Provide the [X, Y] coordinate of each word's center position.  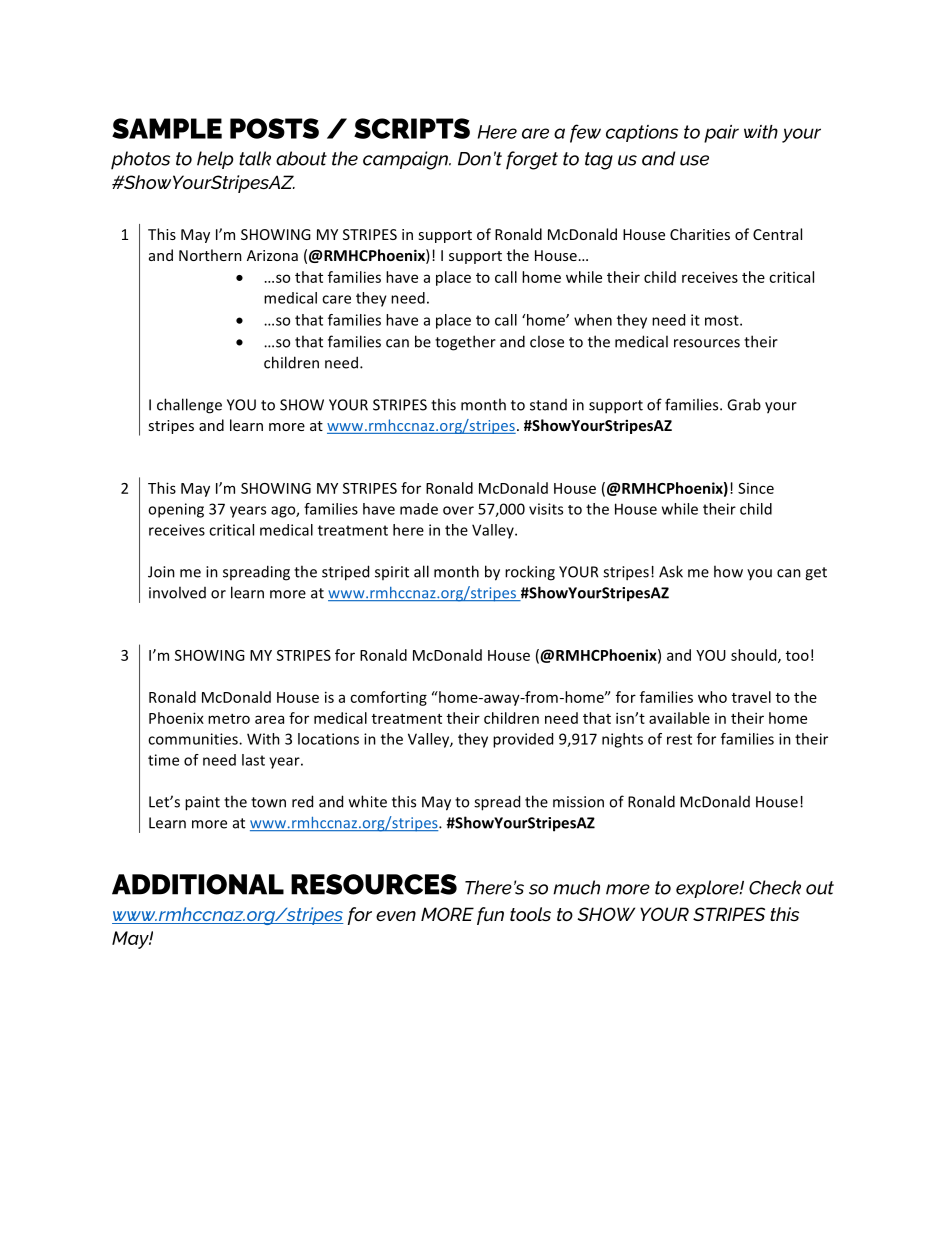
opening [176, 510]
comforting [388, 698]
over [458, 510]
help [215, 160]
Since [756, 488]
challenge [189, 406]
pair [721, 134]
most [723, 320]
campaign [406, 160]
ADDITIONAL [198, 884]
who [712, 697]
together [465, 343]
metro [229, 719]
